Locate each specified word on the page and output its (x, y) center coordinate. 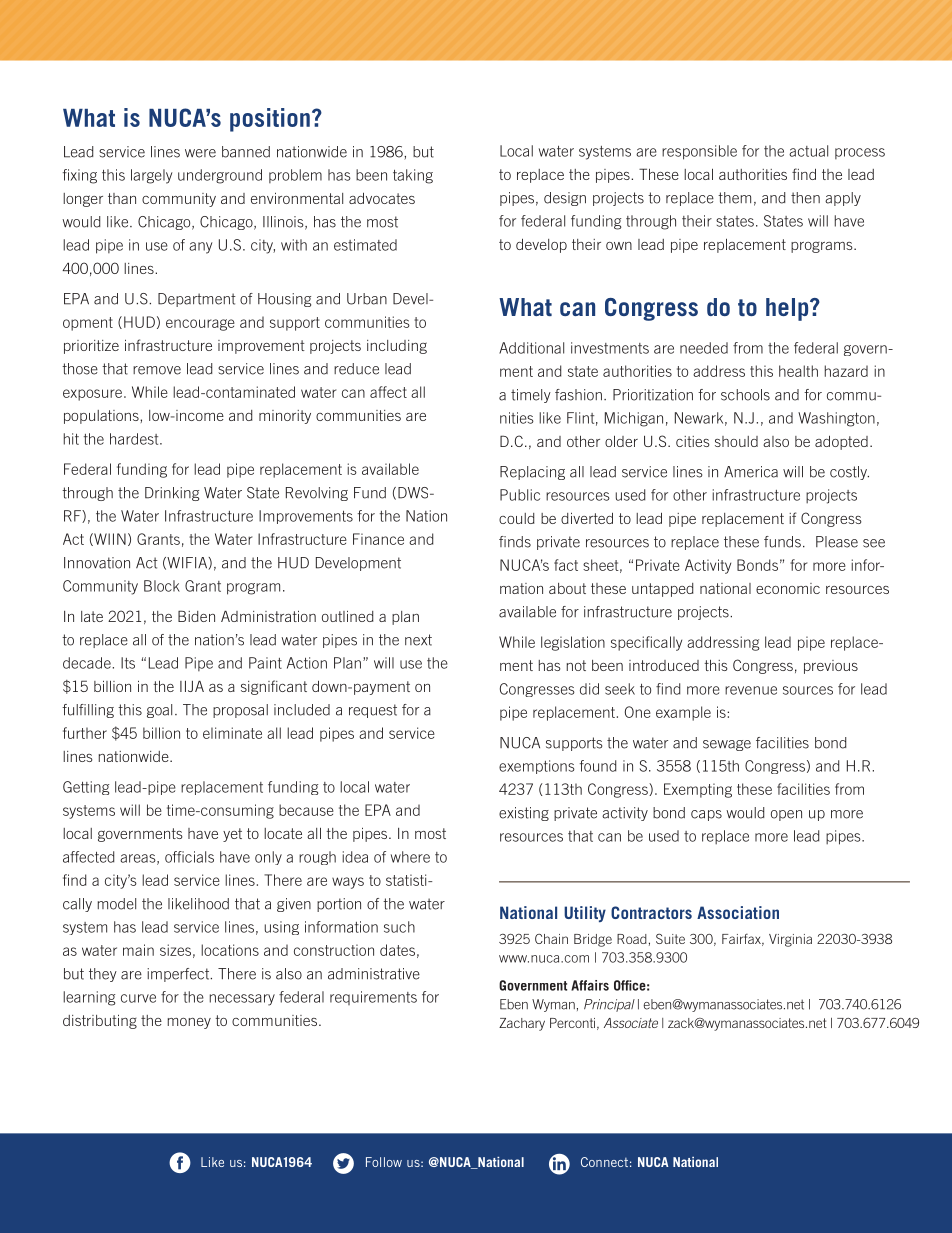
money (189, 1023)
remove (157, 370)
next (418, 640)
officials (189, 857)
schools (745, 395)
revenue (751, 690)
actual (808, 151)
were (200, 153)
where (410, 857)
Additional (531, 348)
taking (413, 176)
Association (738, 912)
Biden (196, 616)
